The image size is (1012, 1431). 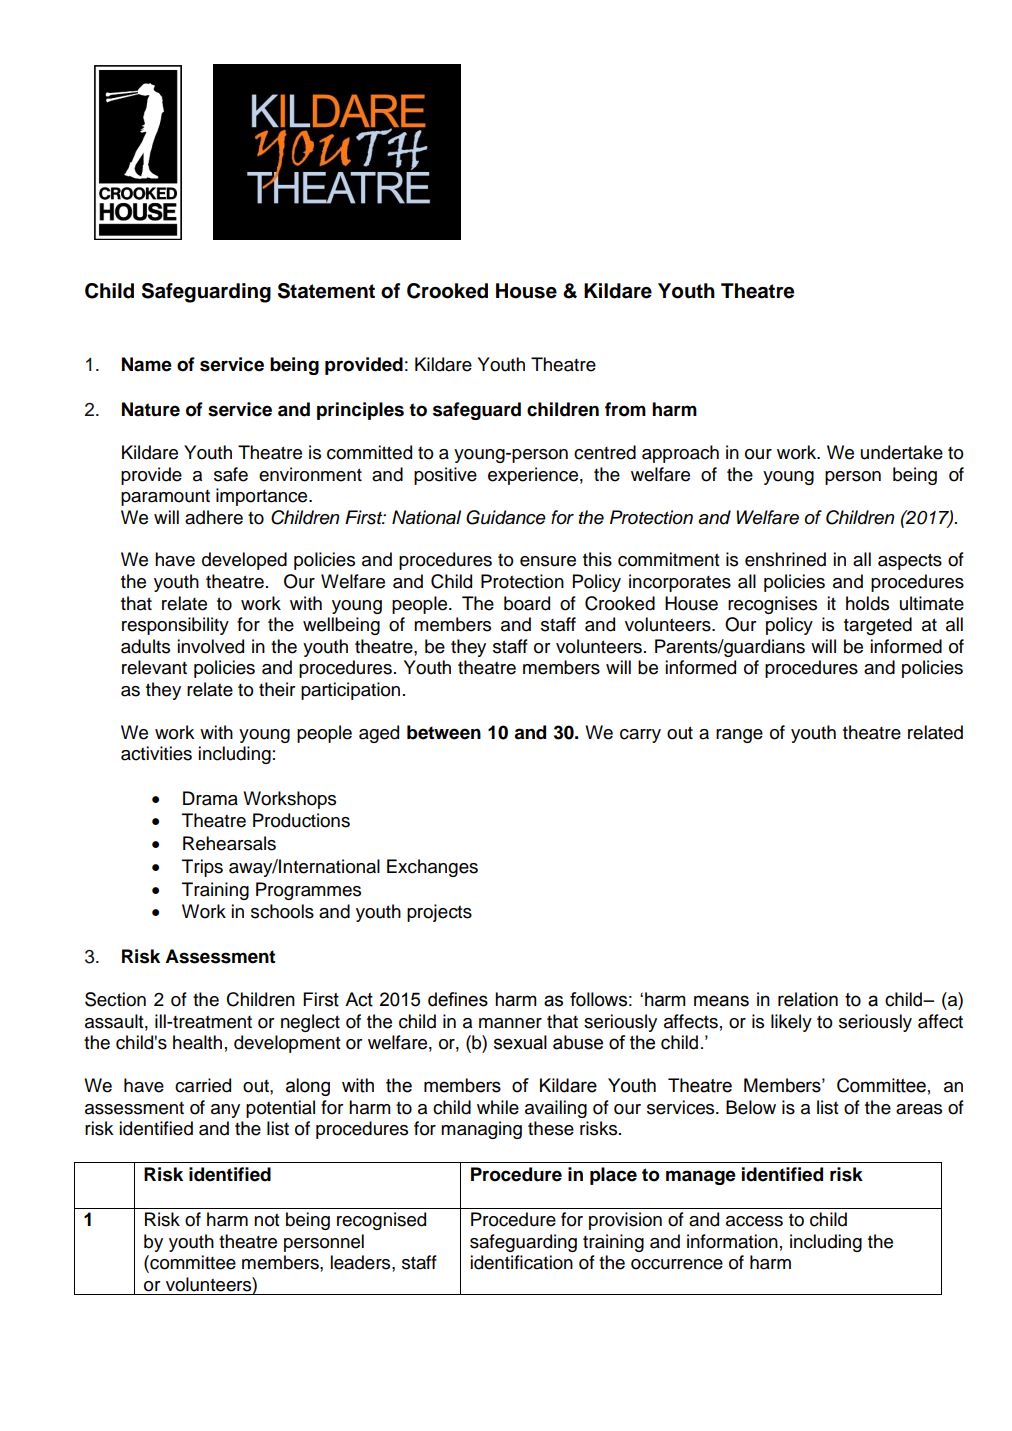 I want to click on identification, so click(x=521, y=1262).
